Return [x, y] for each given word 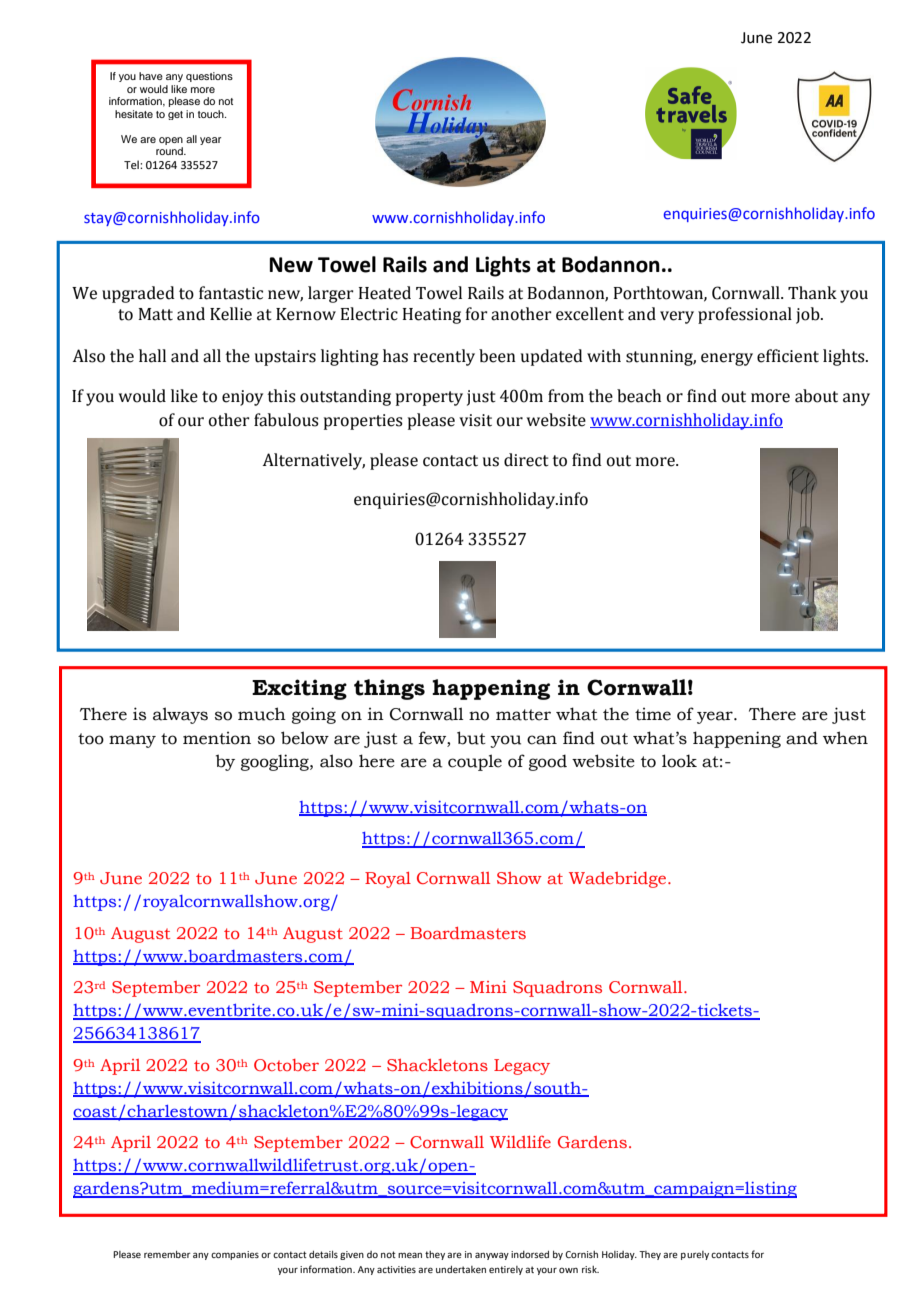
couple [475, 762]
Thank [812, 293]
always [180, 715]
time [653, 714]
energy [727, 359]
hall [152, 356]
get [175, 115]
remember [167, 1254]
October [286, 1065]
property [429, 398]
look [679, 761]
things [389, 689]
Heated [385, 293]
